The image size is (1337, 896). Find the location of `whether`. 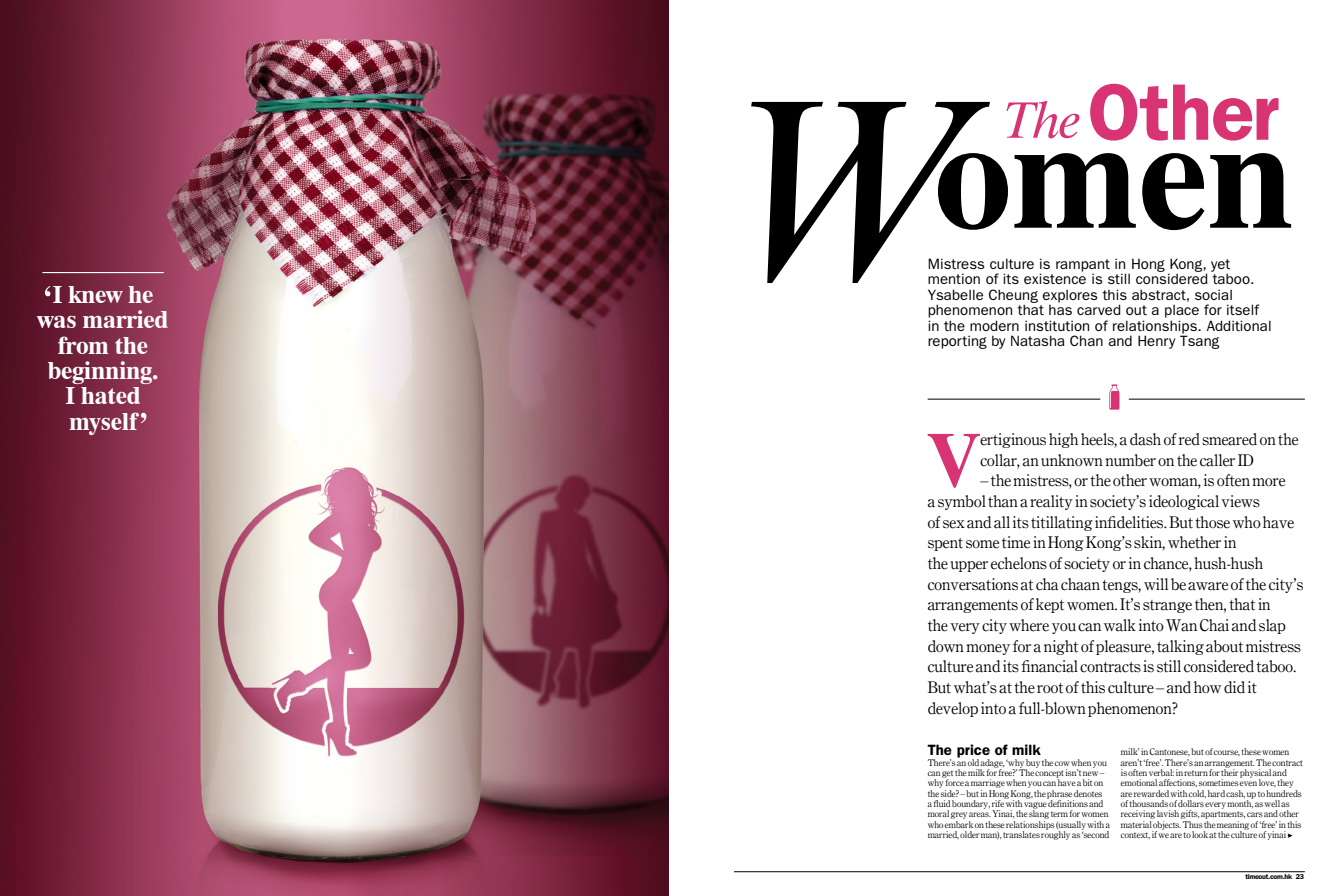

whether is located at coordinates (1194, 542).
